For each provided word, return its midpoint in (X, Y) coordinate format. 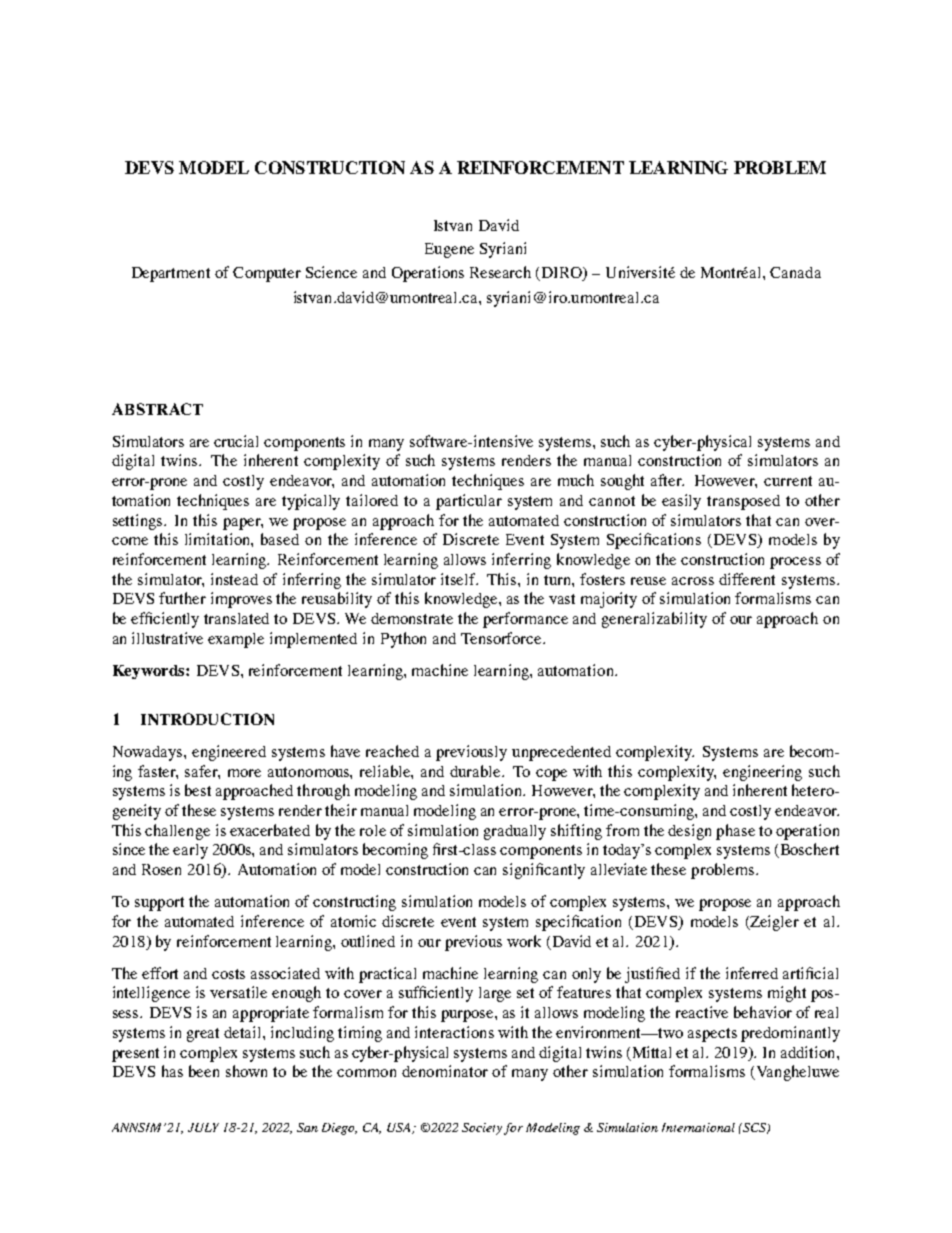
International (698, 1127)
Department (171, 274)
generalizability (654, 620)
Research (500, 272)
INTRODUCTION (207, 719)
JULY (203, 1127)
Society (482, 1129)
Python (403, 640)
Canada (795, 272)
